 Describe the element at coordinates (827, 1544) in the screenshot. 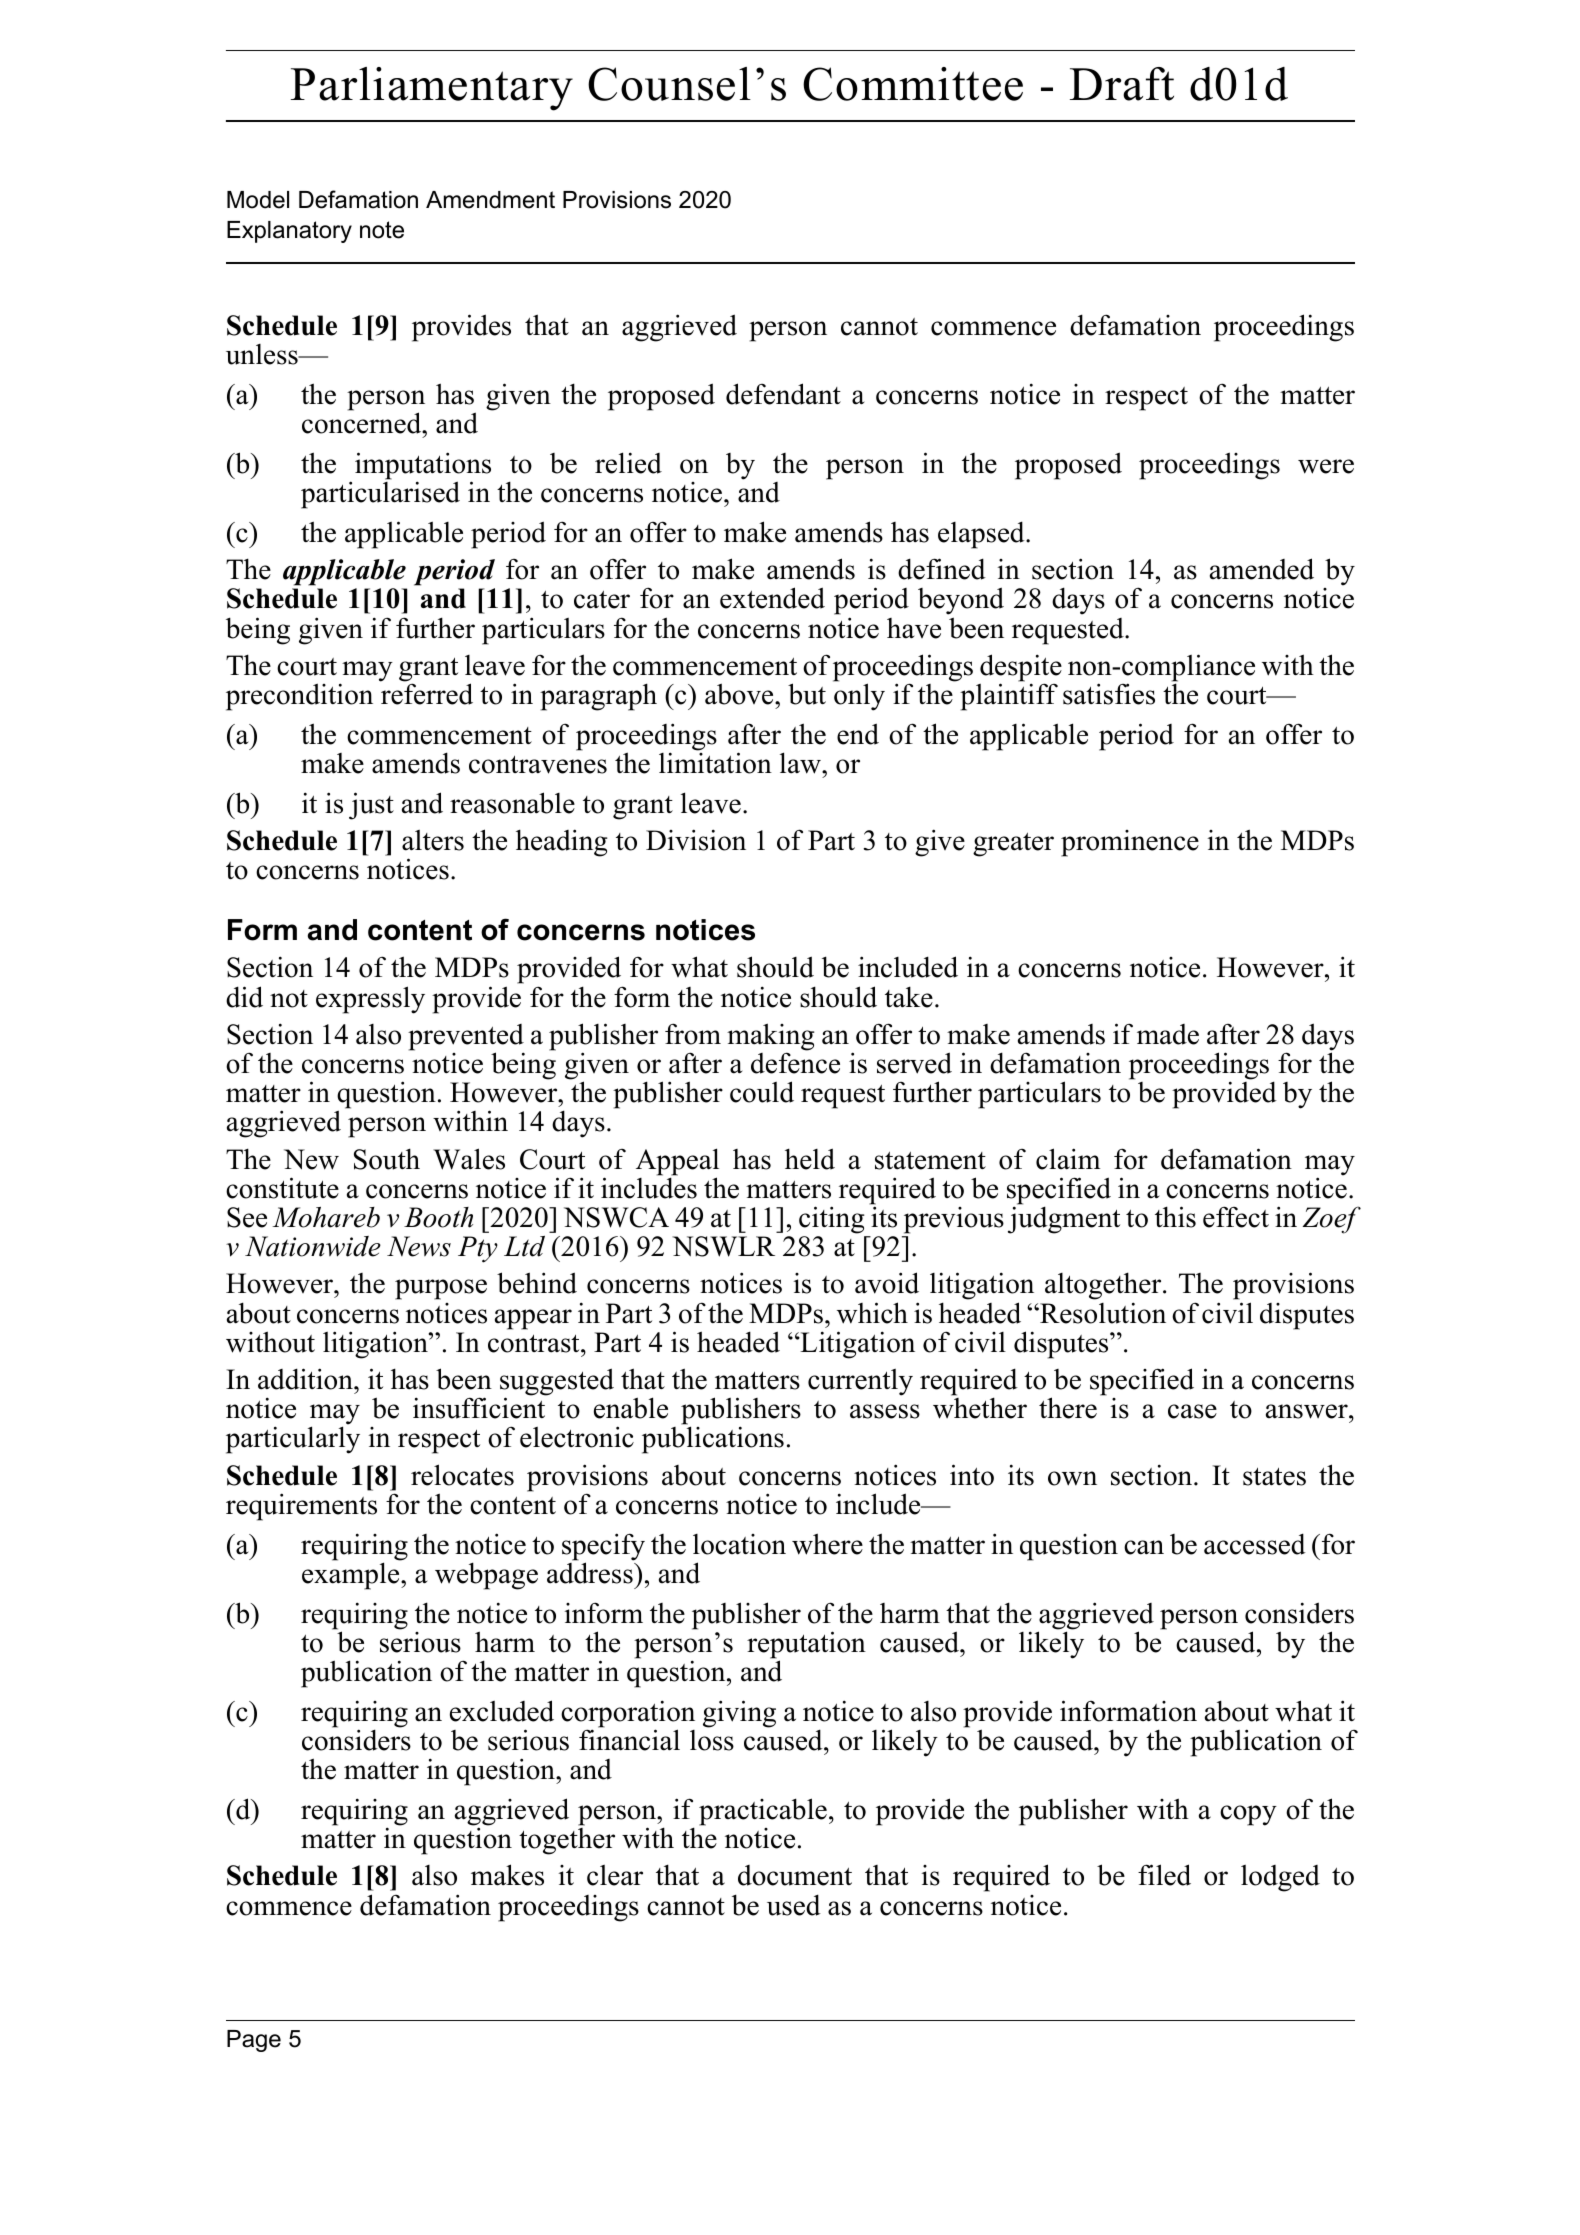

I see `where` at that location.
